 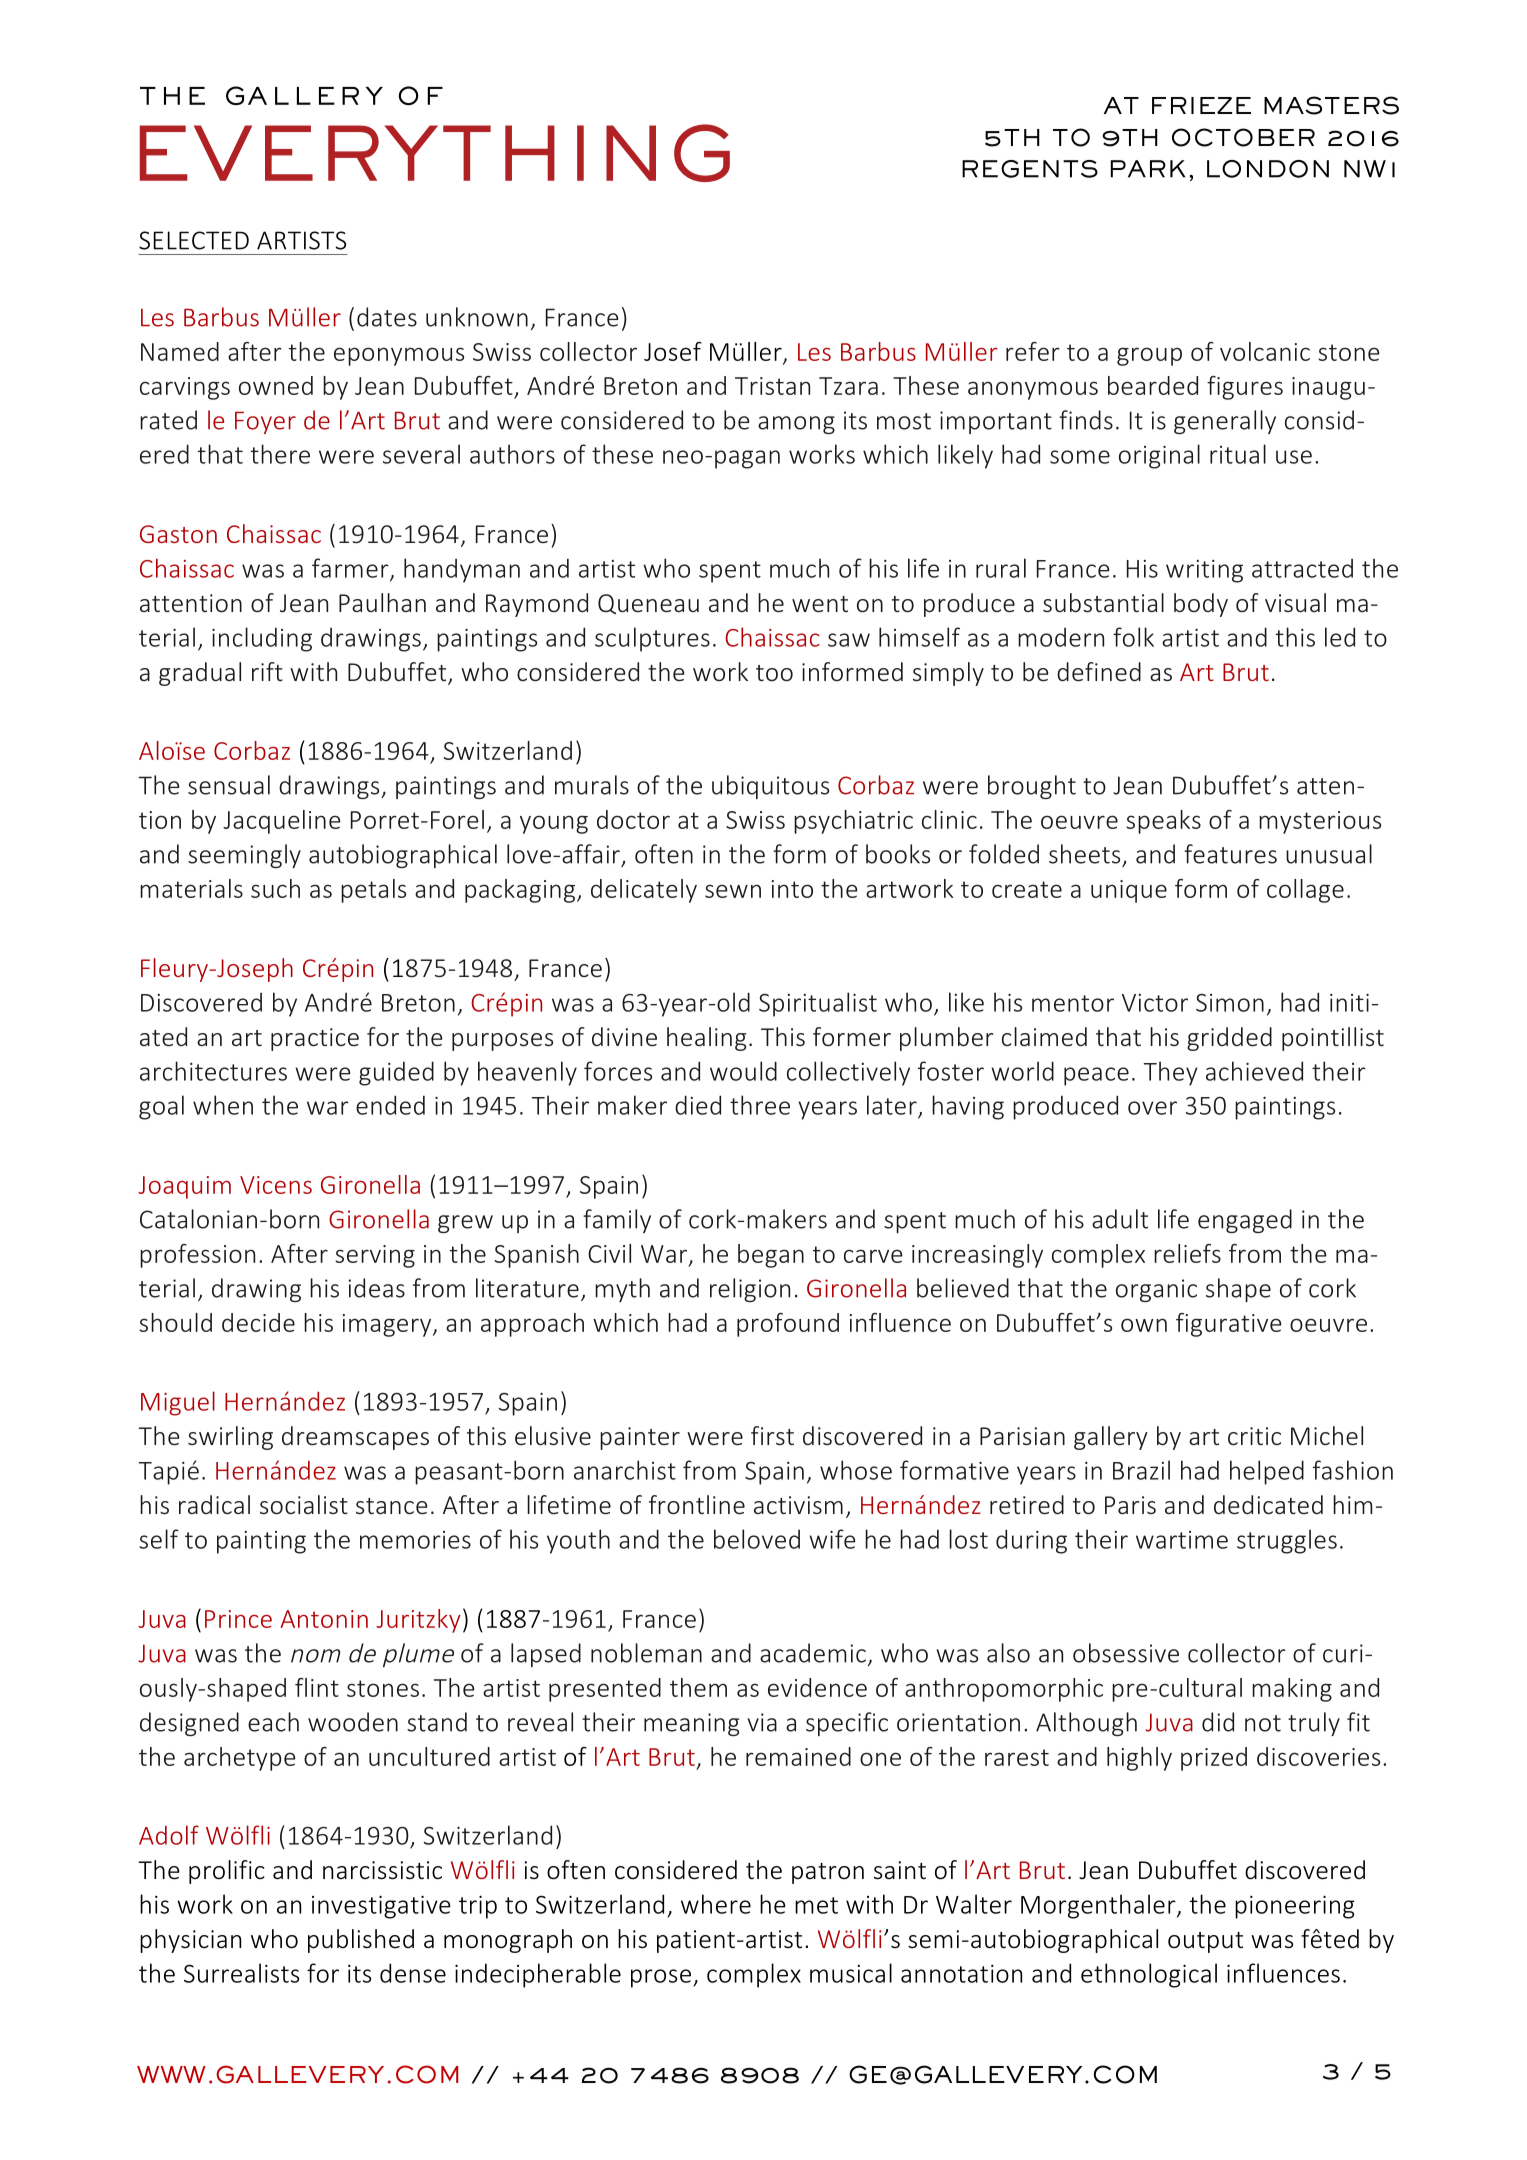 What do you see at coordinates (716, 1904) in the image?
I see `where` at bounding box center [716, 1904].
